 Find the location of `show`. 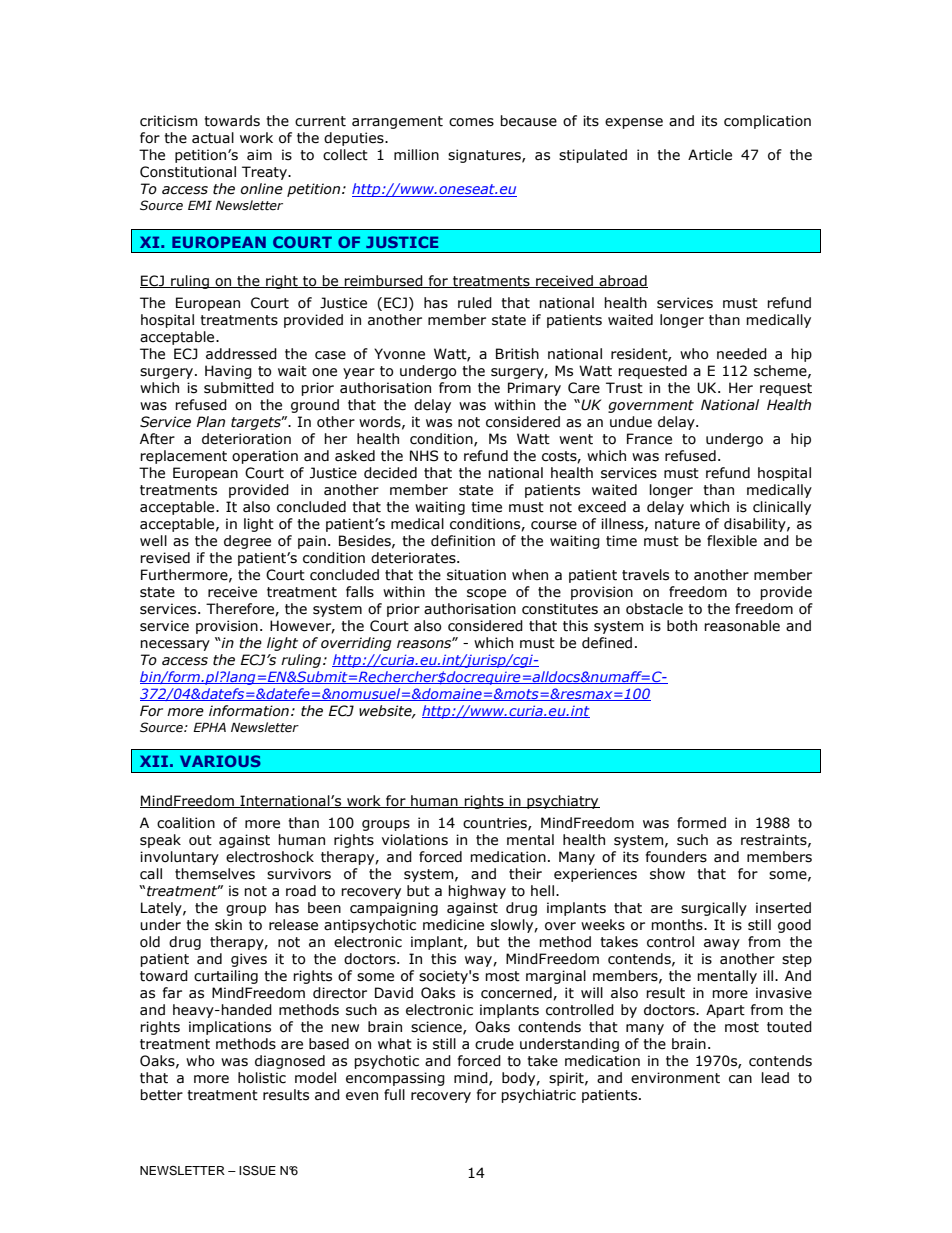

show is located at coordinates (667, 874).
